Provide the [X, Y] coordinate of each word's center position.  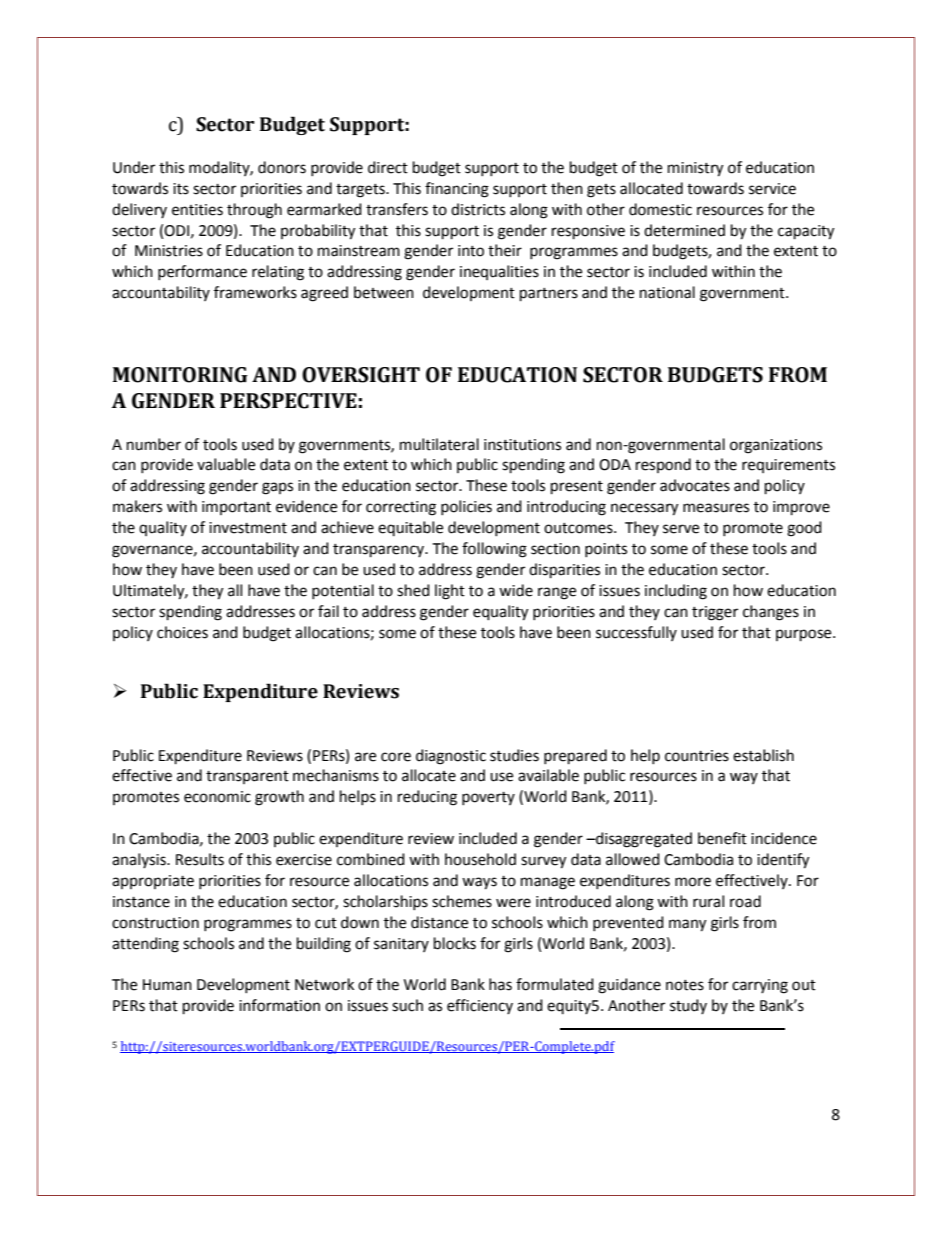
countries [697, 756]
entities [197, 210]
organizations [776, 446]
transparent [247, 777]
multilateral [439, 444]
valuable [226, 464]
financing [457, 190]
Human [167, 985]
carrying [760, 986]
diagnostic [451, 757]
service [772, 189]
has [500, 984]
